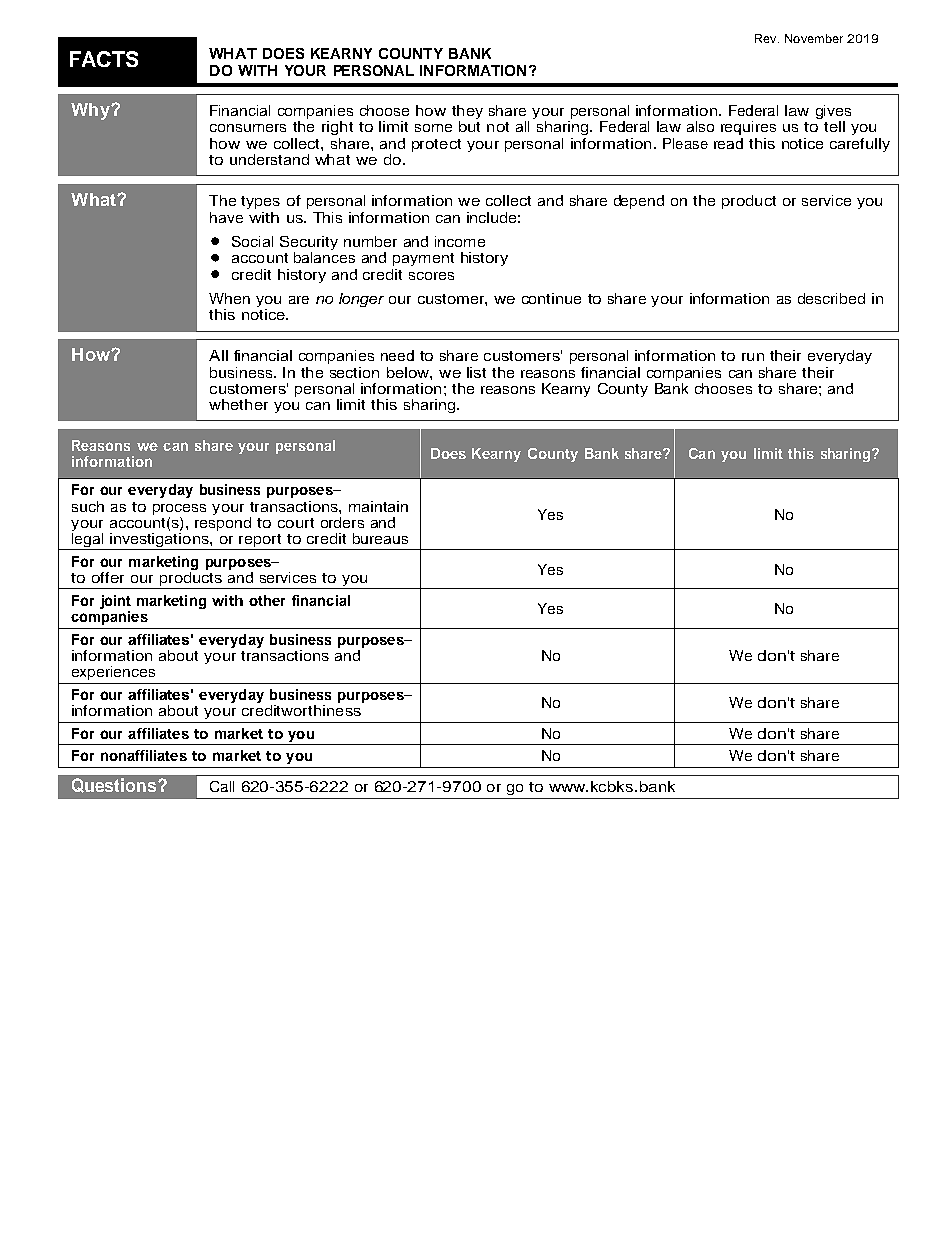 The image size is (952, 1233). Describe the element at coordinates (767, 38) in the screenshot. I see `Rev` at that location.
